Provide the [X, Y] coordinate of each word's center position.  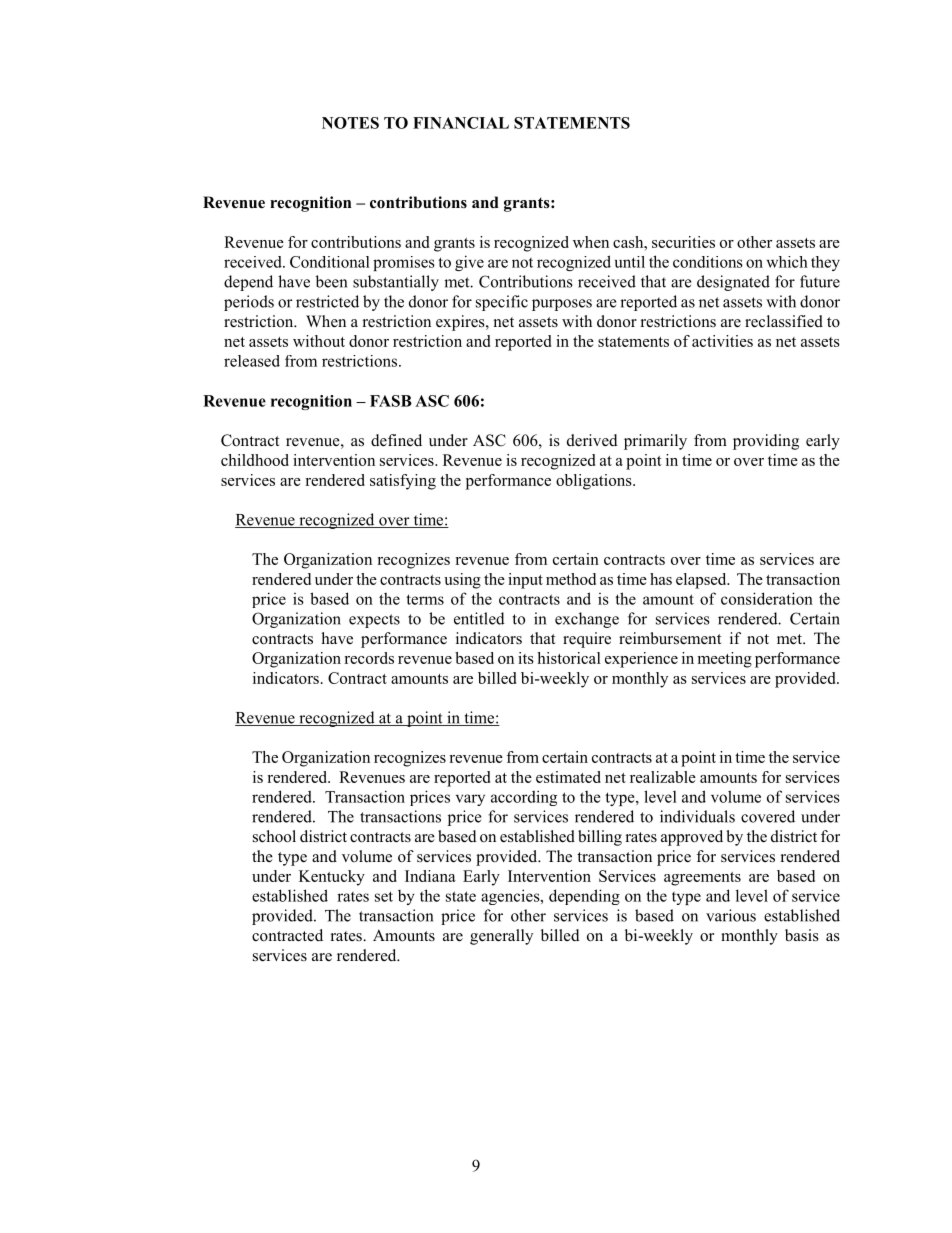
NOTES [350, 123]
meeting [725, 660]
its [526, 658]
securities [683, 242]
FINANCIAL [461, 123]
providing [766, 442]
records [369, 658]
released [252, 361]
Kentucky [332, 878]
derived [592, 440]
